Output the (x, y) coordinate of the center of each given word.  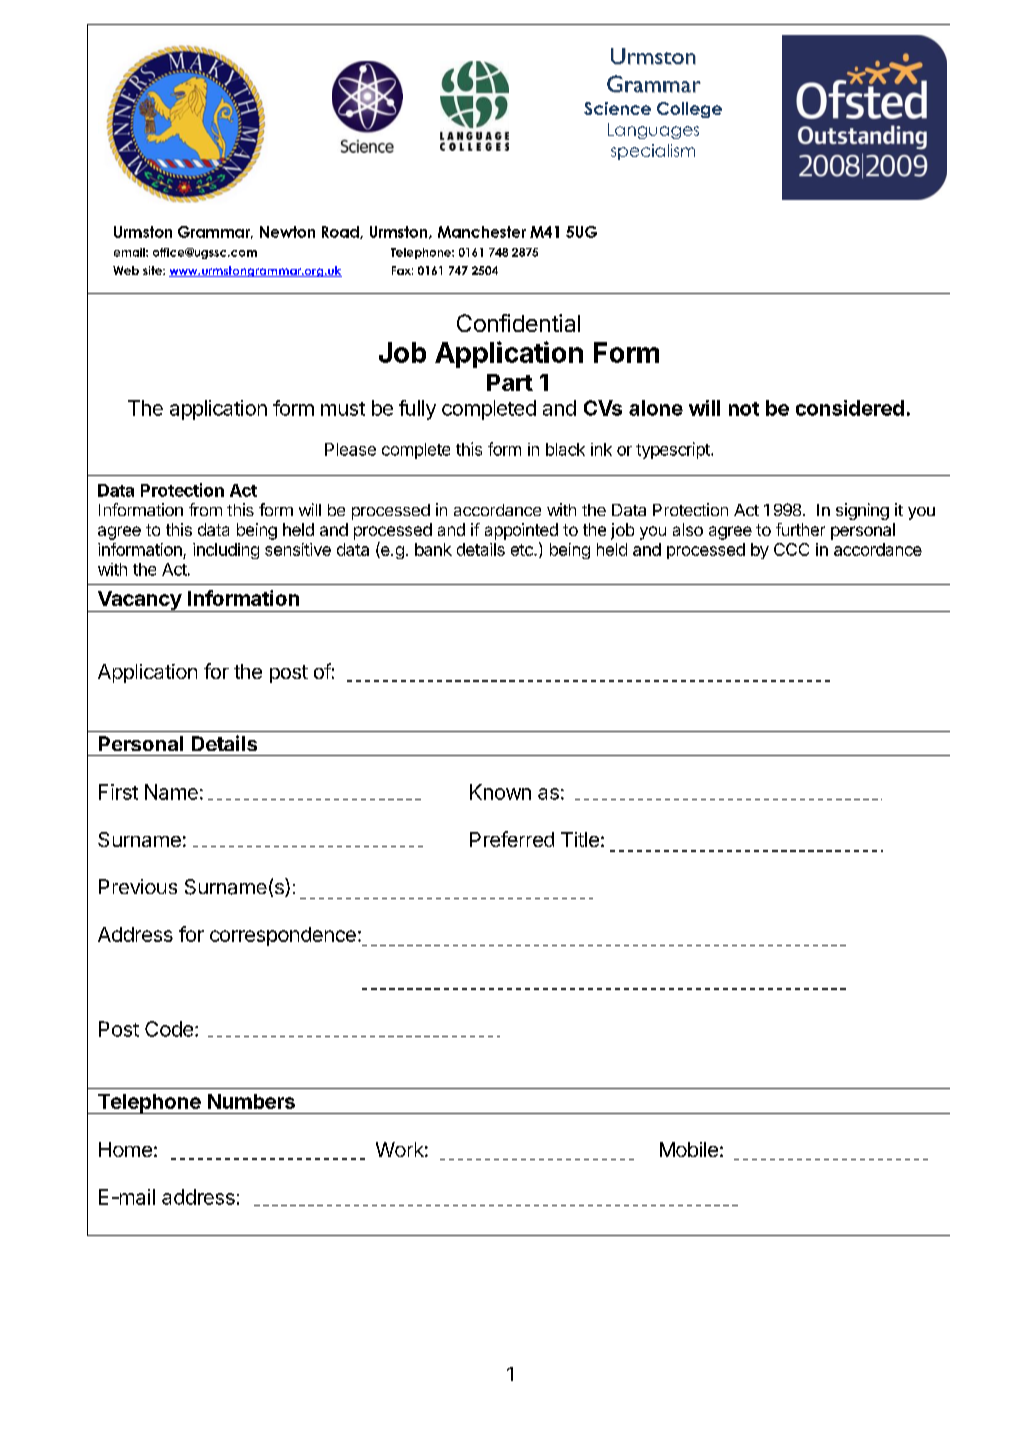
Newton (287, 232)
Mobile (689, 1149)
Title (580, 839)
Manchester (482, 232)
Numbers (251, 1101)
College (689, 110)
